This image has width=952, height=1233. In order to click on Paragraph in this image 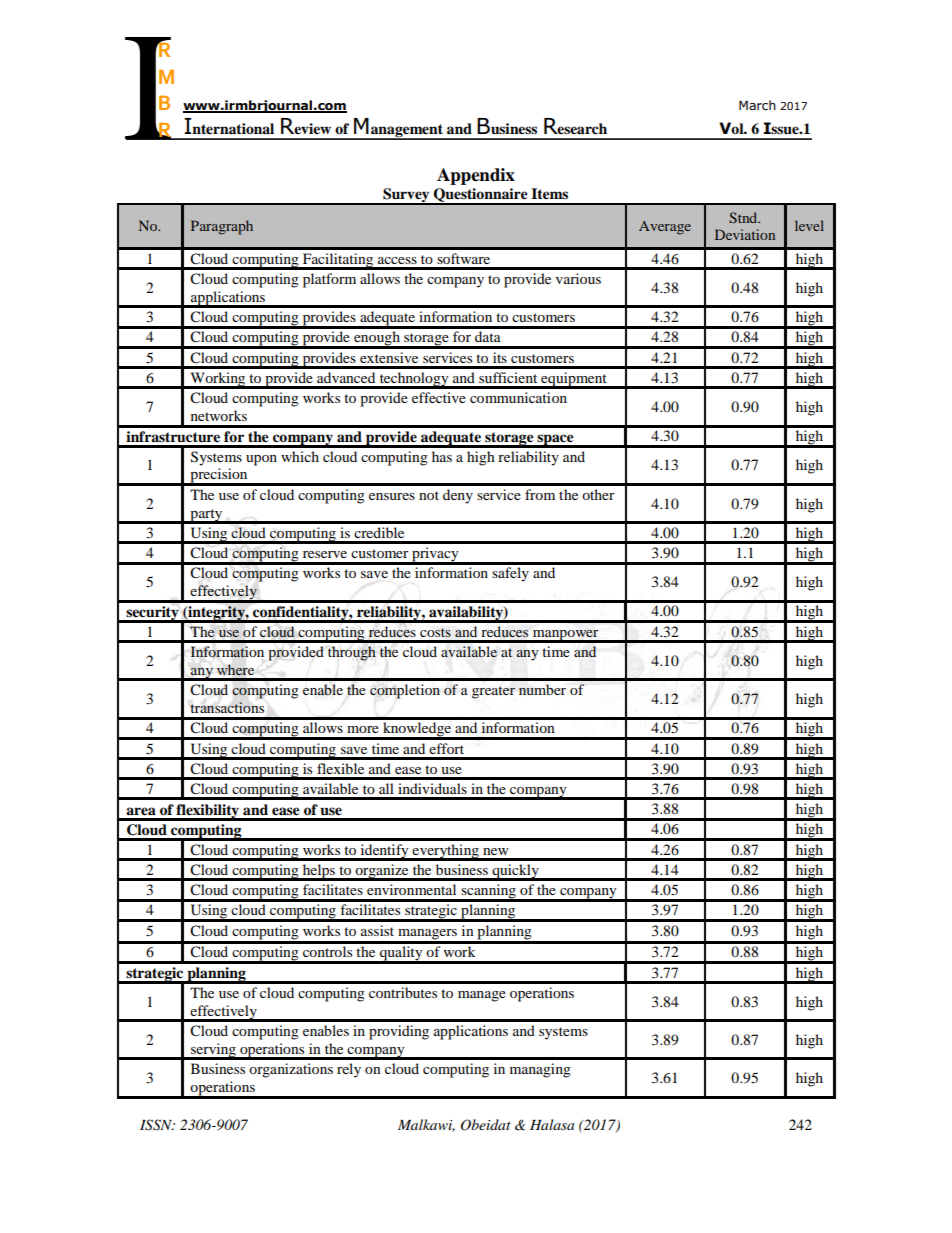, I will do `click(222, 227)`.
